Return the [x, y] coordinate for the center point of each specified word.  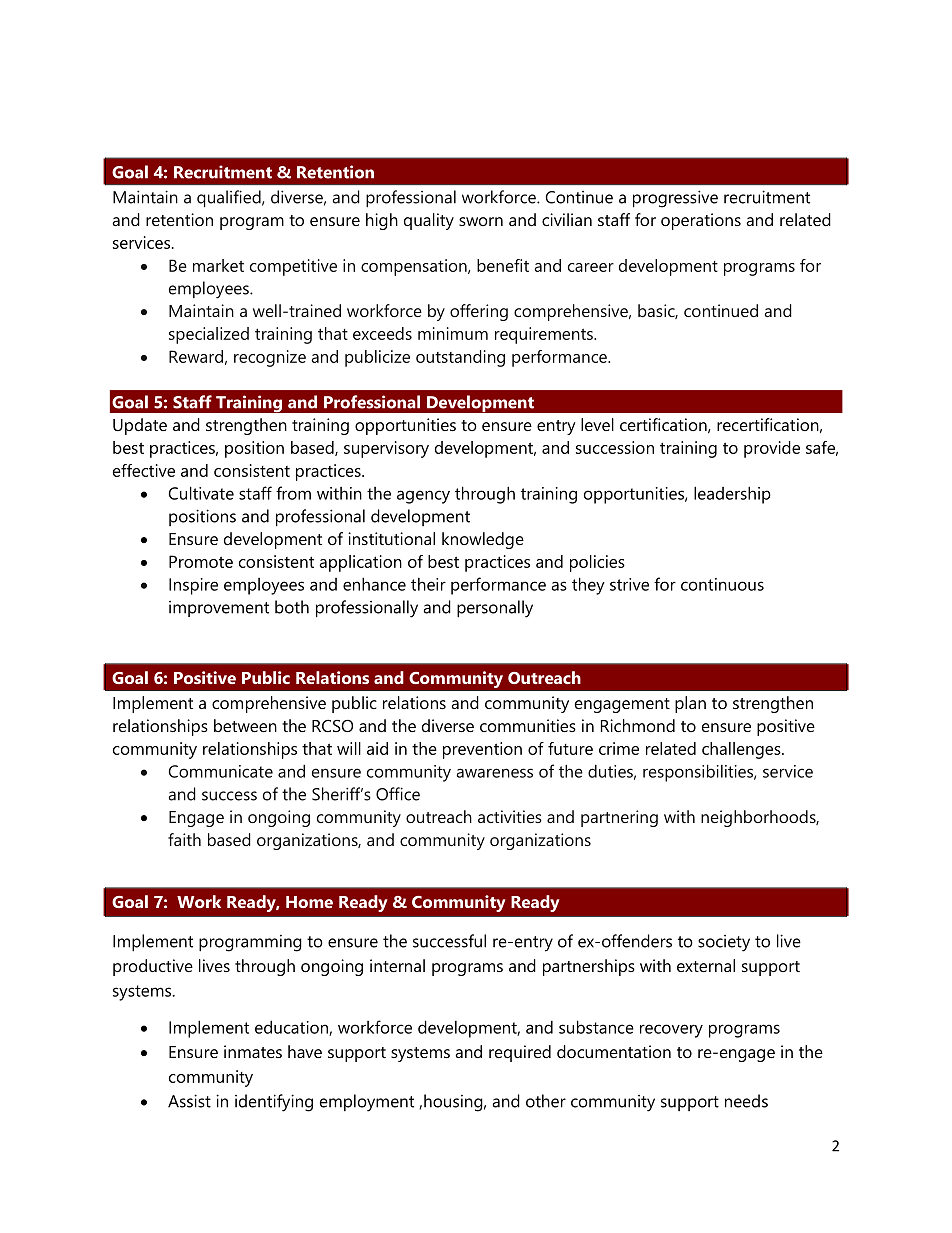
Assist [189, 1101]
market [218, 265]
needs [746, 1101]
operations [701, 221]
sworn [481, 221]
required [520, 1053]
